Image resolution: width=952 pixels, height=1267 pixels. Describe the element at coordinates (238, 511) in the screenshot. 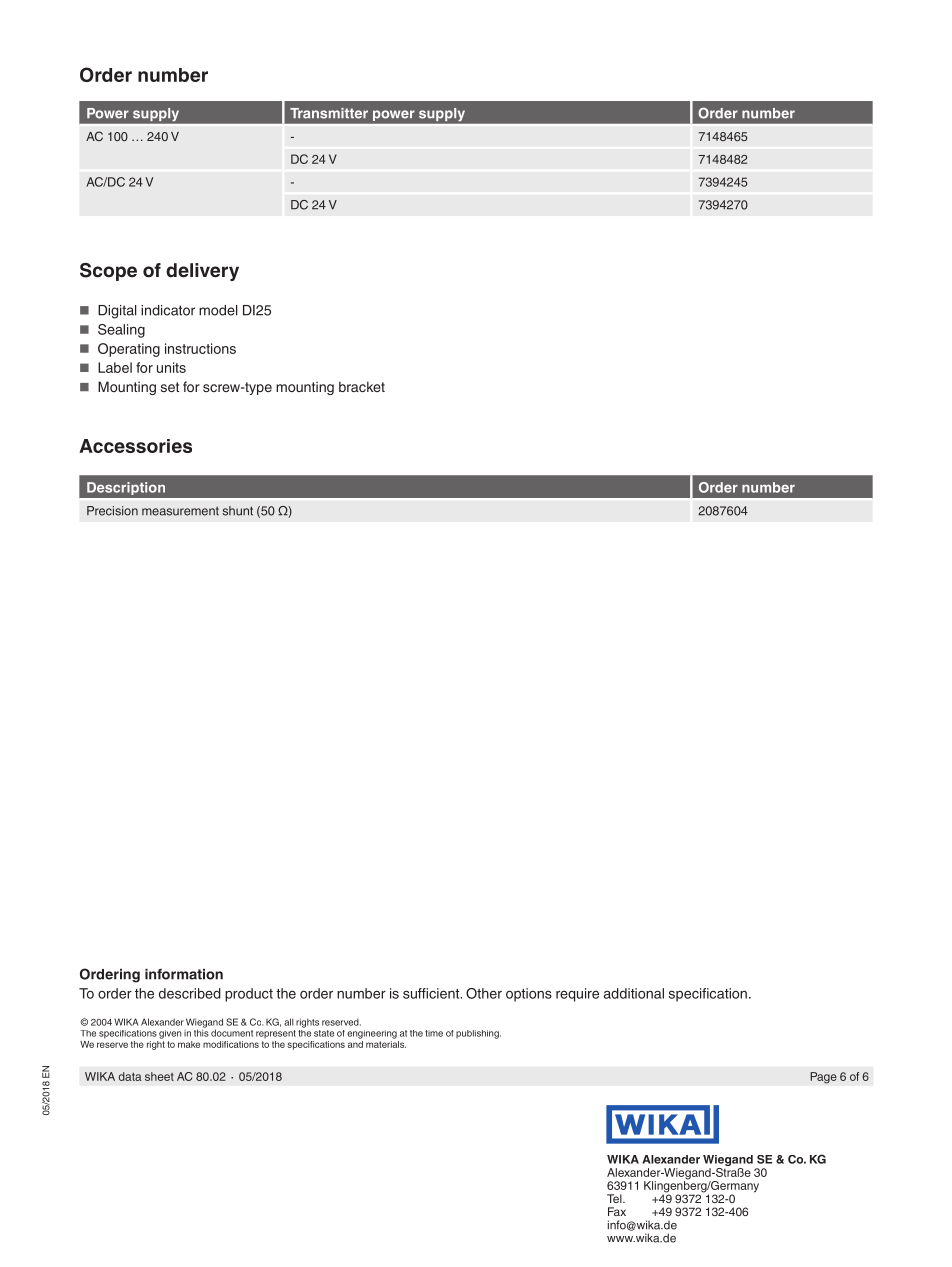

I see `shunt` at that location.
